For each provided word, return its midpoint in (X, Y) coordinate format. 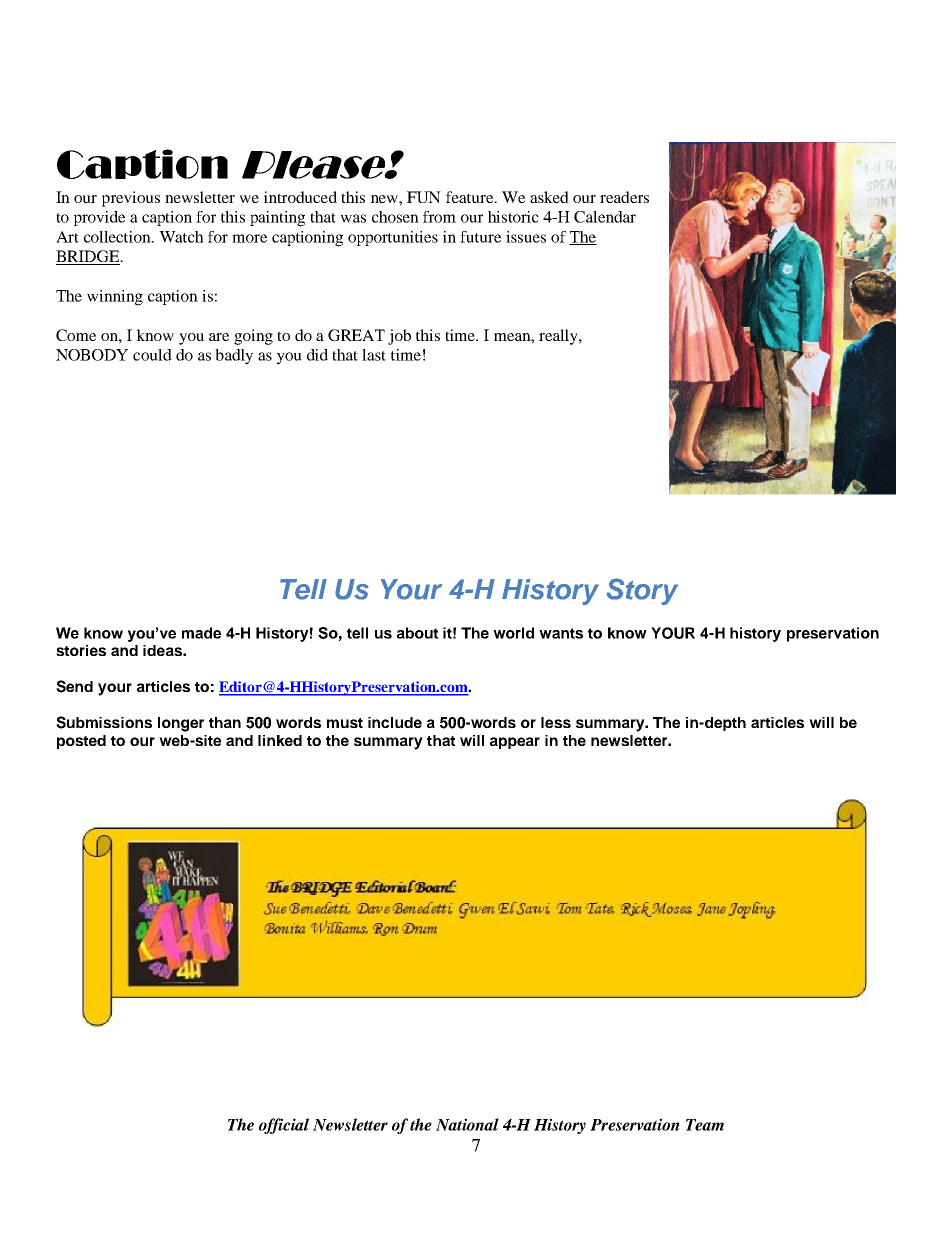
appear (515, 743)
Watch (181, 237)
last (374, 355)
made (201, 633)
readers (624, 197)
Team (705, 1125)
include (395, 722)
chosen (395, 217)
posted (81, 742)
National (467, 1124)
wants (561, 633)
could (152, 355)
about (418, 633)
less (556, 722)
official (284, 1126)
